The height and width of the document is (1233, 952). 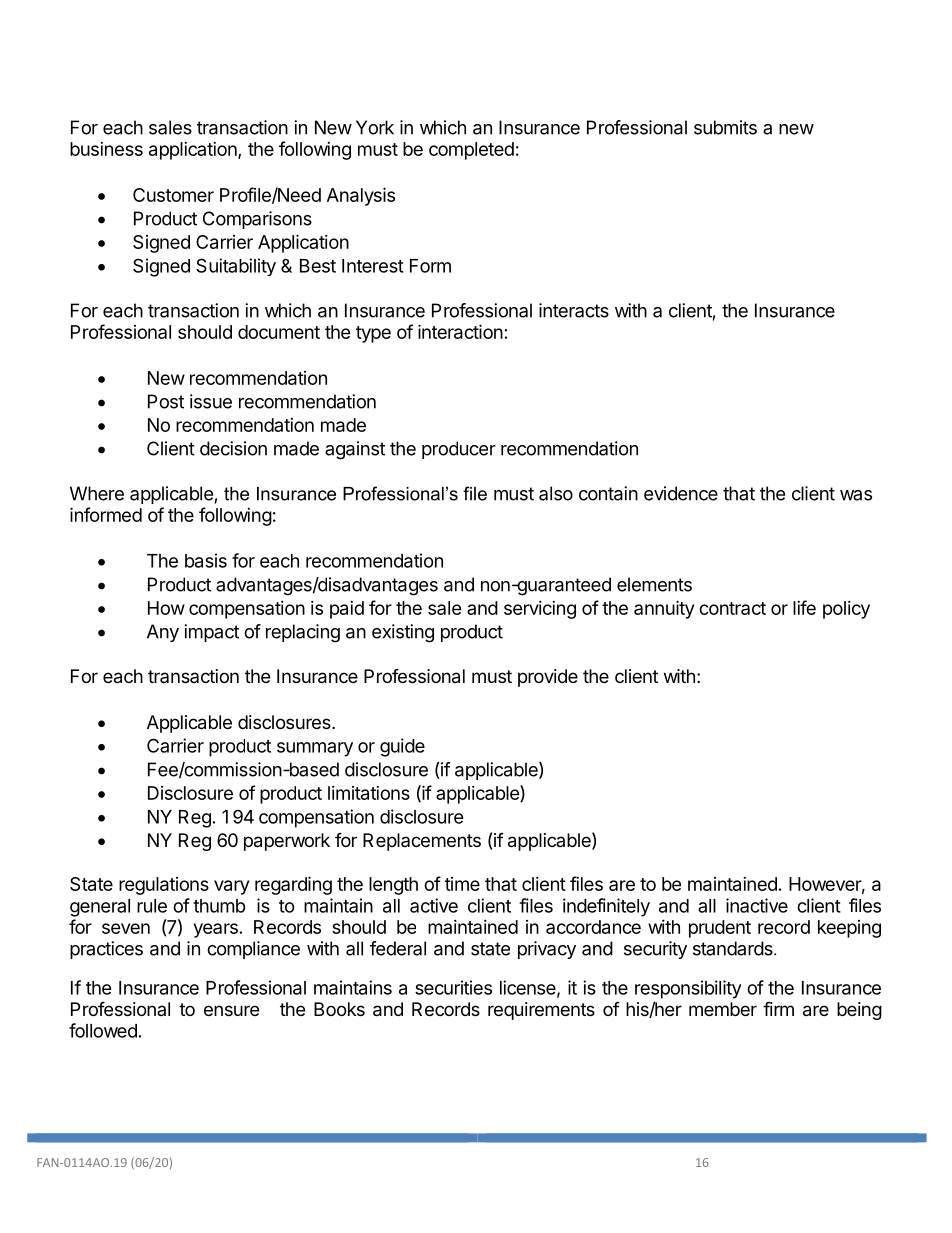 I want to click on ensure, so click(x=231, y=1010).
